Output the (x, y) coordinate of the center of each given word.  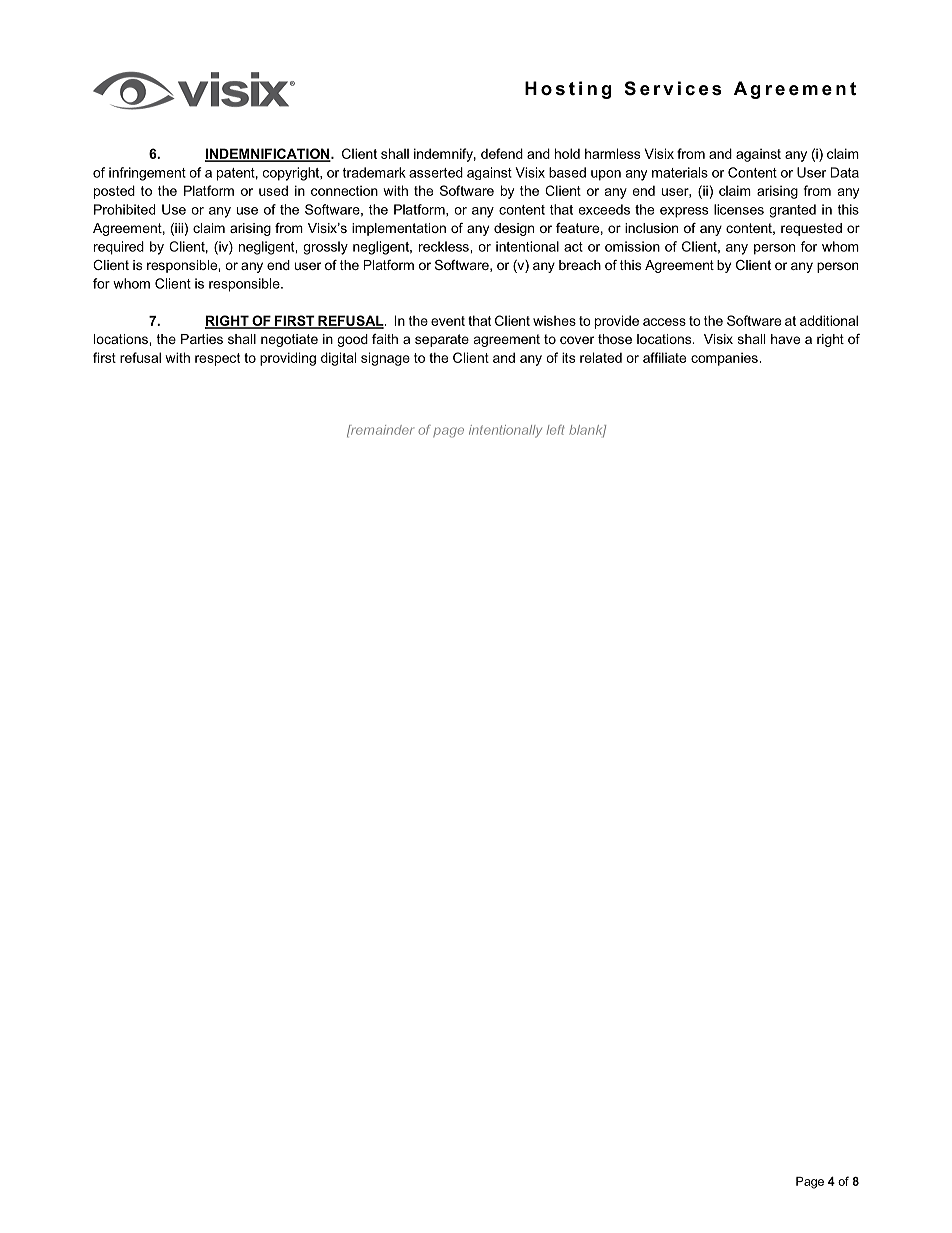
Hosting (568, 90)
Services (673, 88)
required (119, 248)
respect (217, 359)
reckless (445, 246)
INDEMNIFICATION (268, 154)
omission (632, 246)
